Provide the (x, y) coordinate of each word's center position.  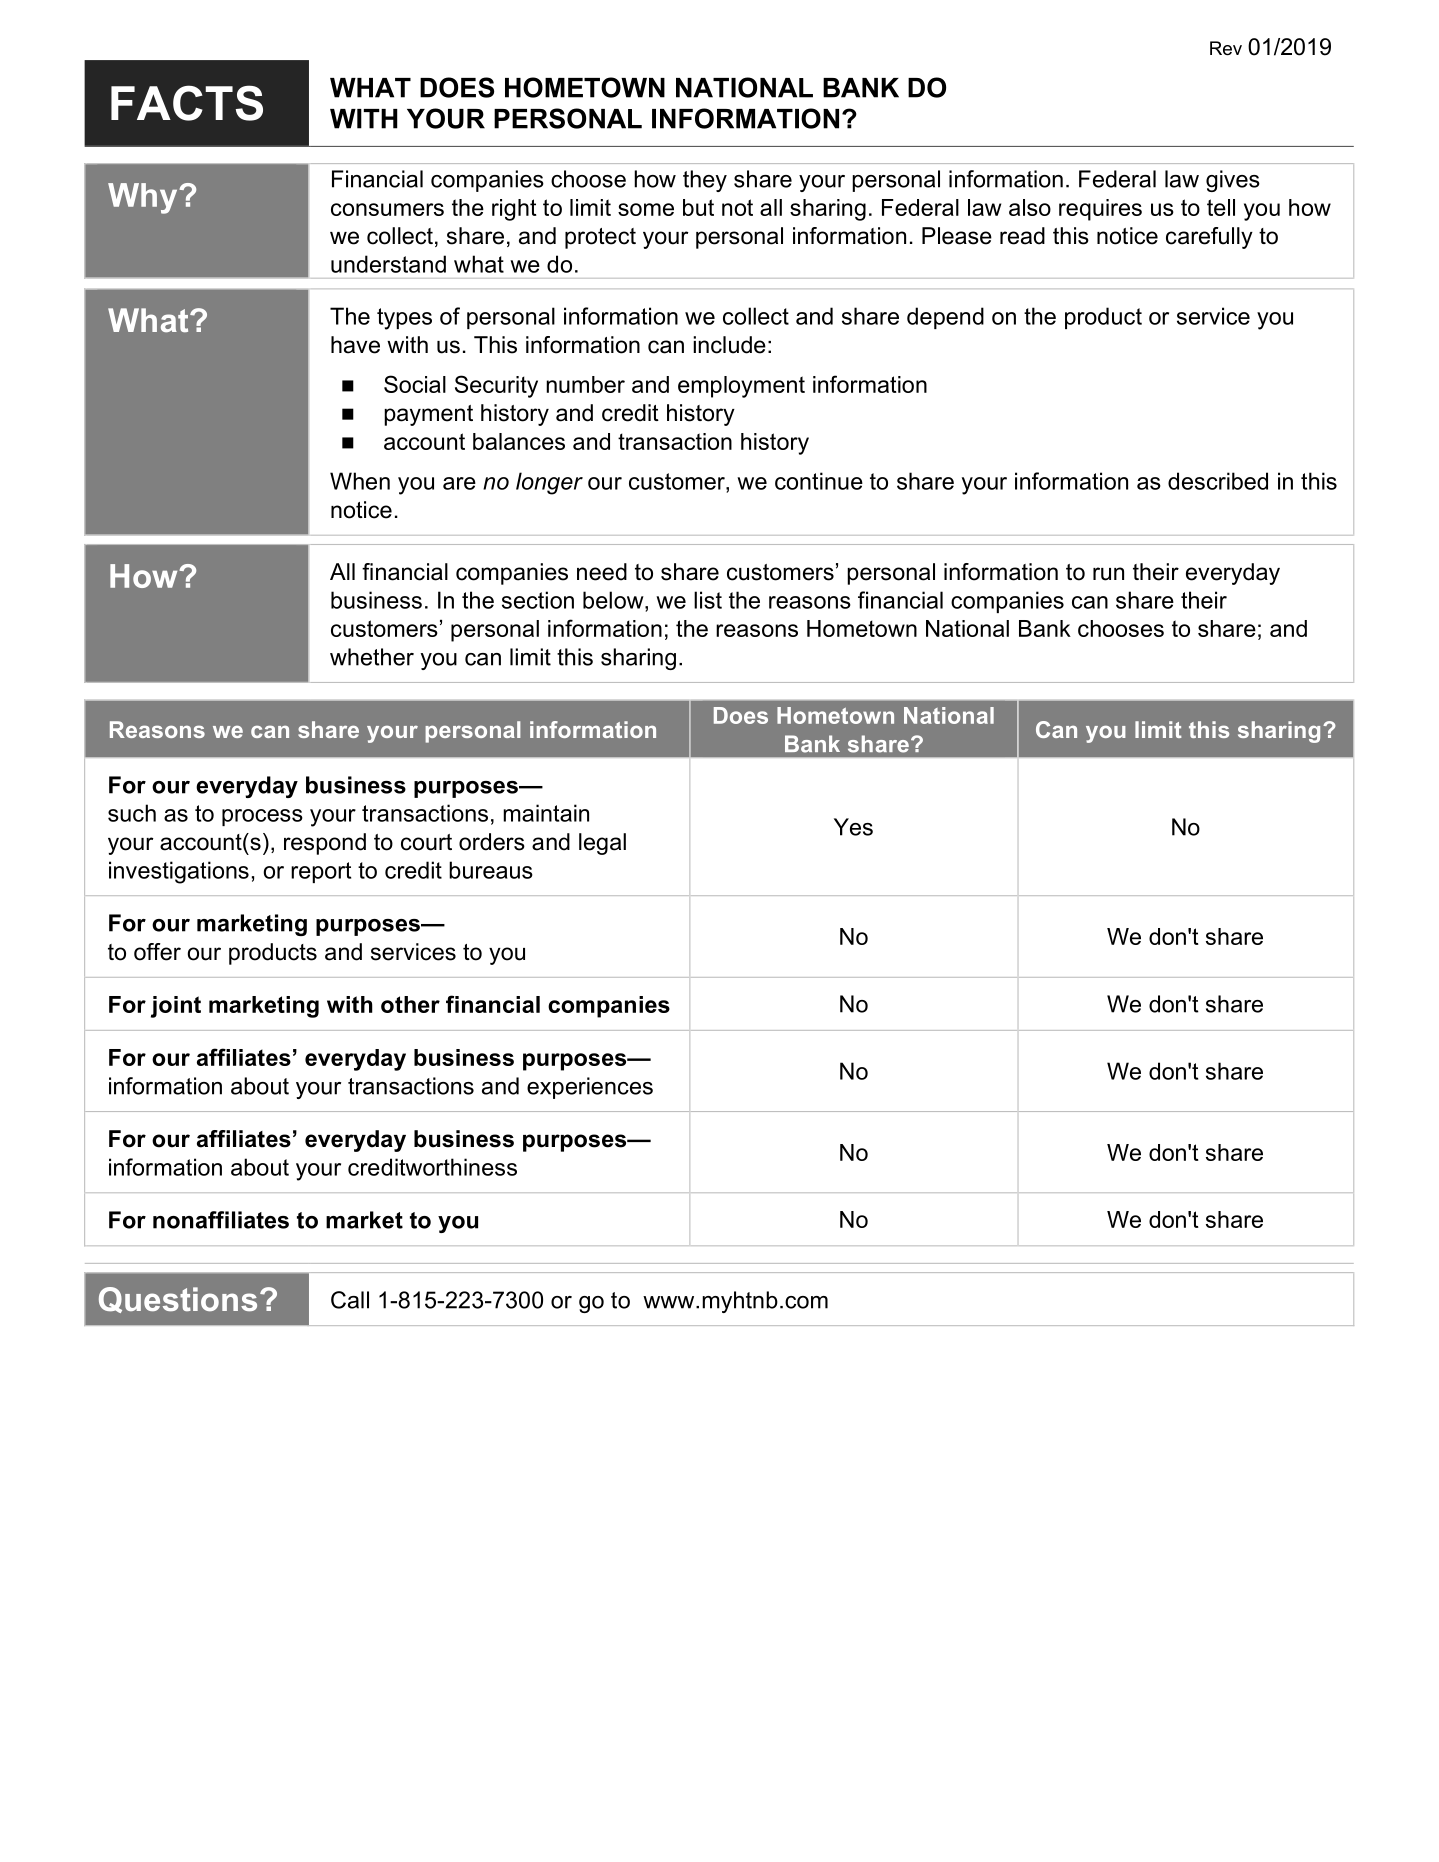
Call (350, 1300)
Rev (1226, 48)
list (708, 600)
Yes (853, 827)
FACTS (187, 103)
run (1108, 574)
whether (372, 657)
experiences (590, 1088)
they (705, 181)
